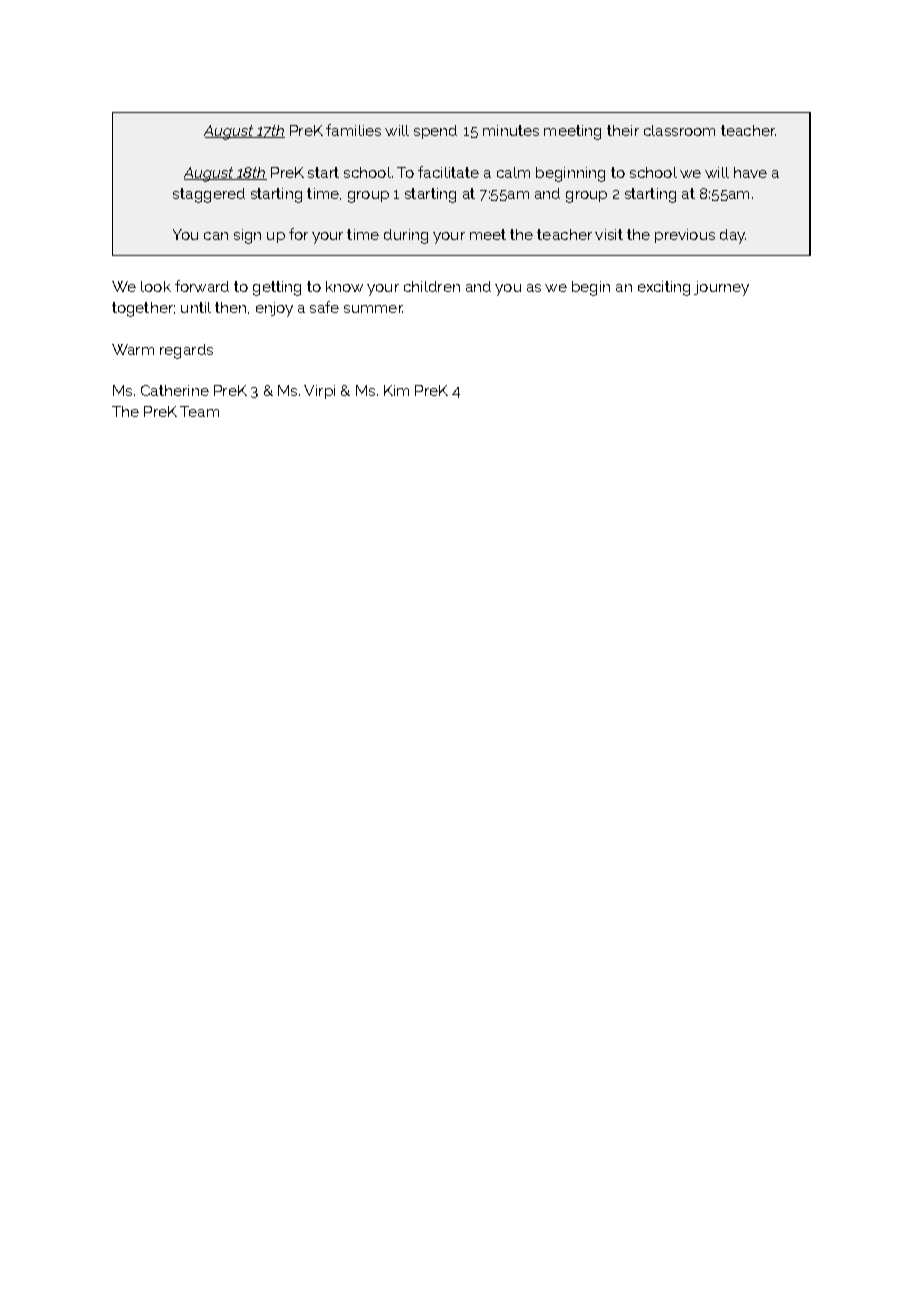 This document has height=1307, width=924. What do you see at coordinates (353, 130) in the document?
I see `families` at bounding box center [353, 130].
